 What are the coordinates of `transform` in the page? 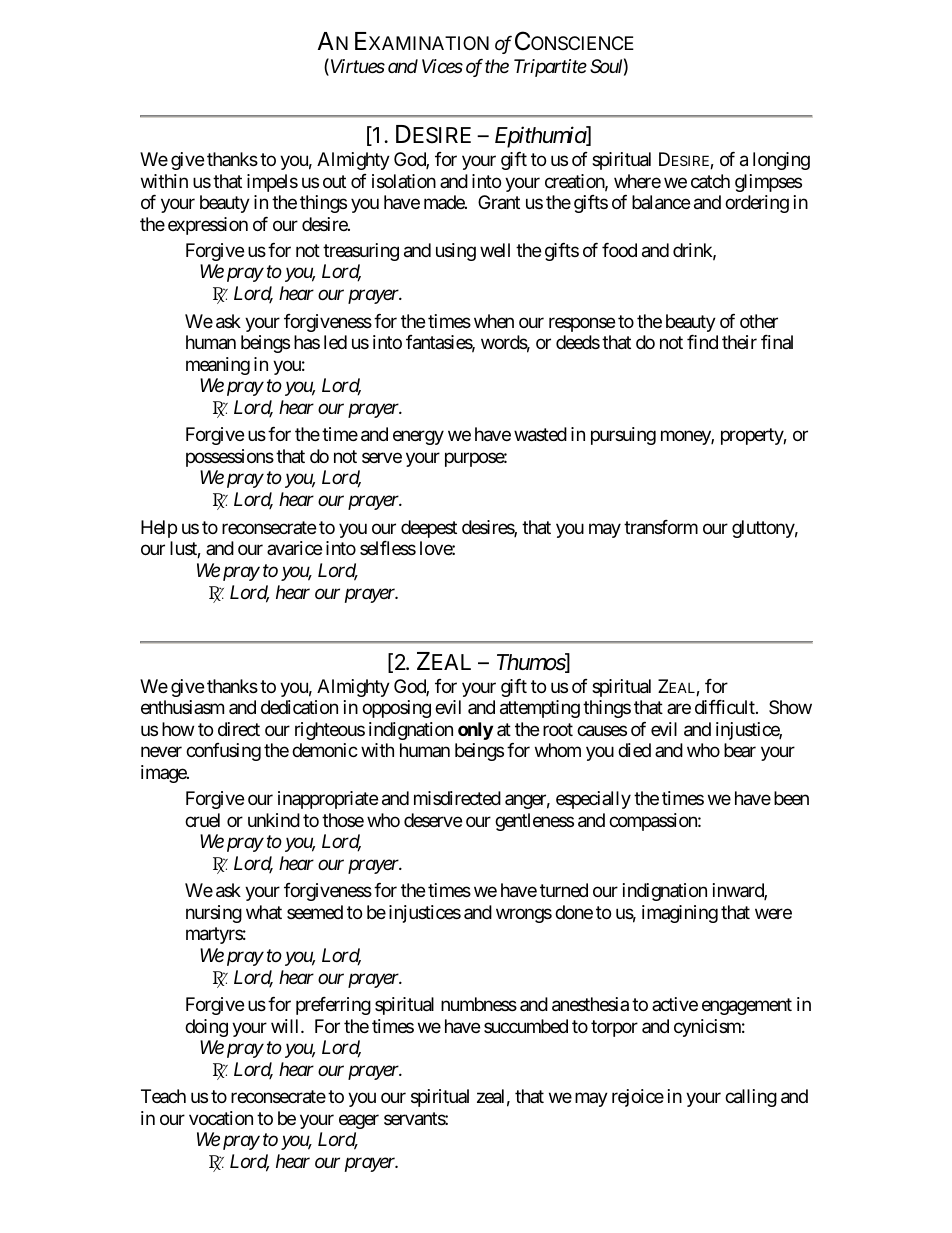 It's located at (661, 527).
